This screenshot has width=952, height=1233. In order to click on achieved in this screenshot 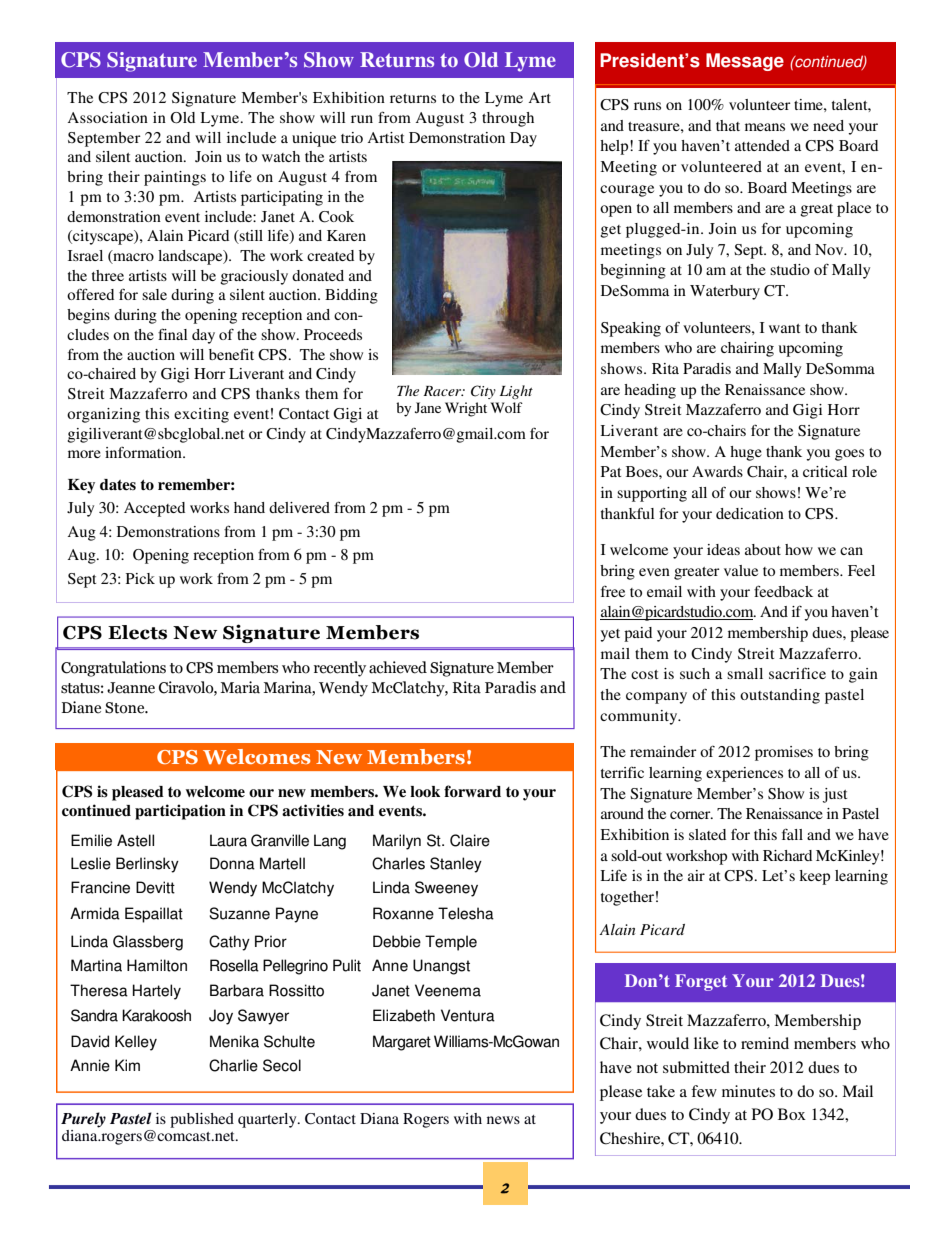, I will do `click(398, 667)`.
